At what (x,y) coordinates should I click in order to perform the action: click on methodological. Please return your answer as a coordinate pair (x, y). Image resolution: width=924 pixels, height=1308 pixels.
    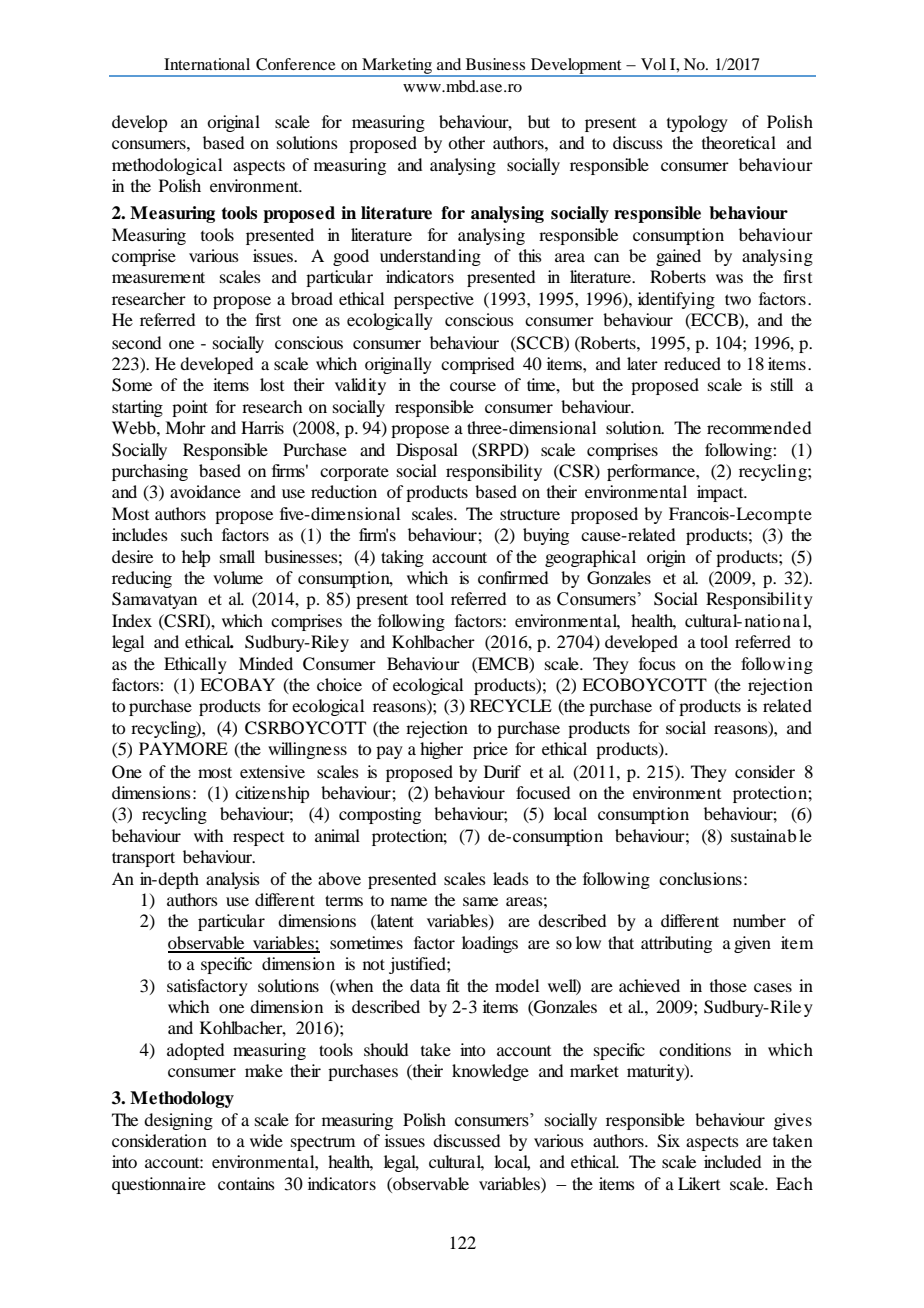
    Looking at the image, I should click on (167, 166).
